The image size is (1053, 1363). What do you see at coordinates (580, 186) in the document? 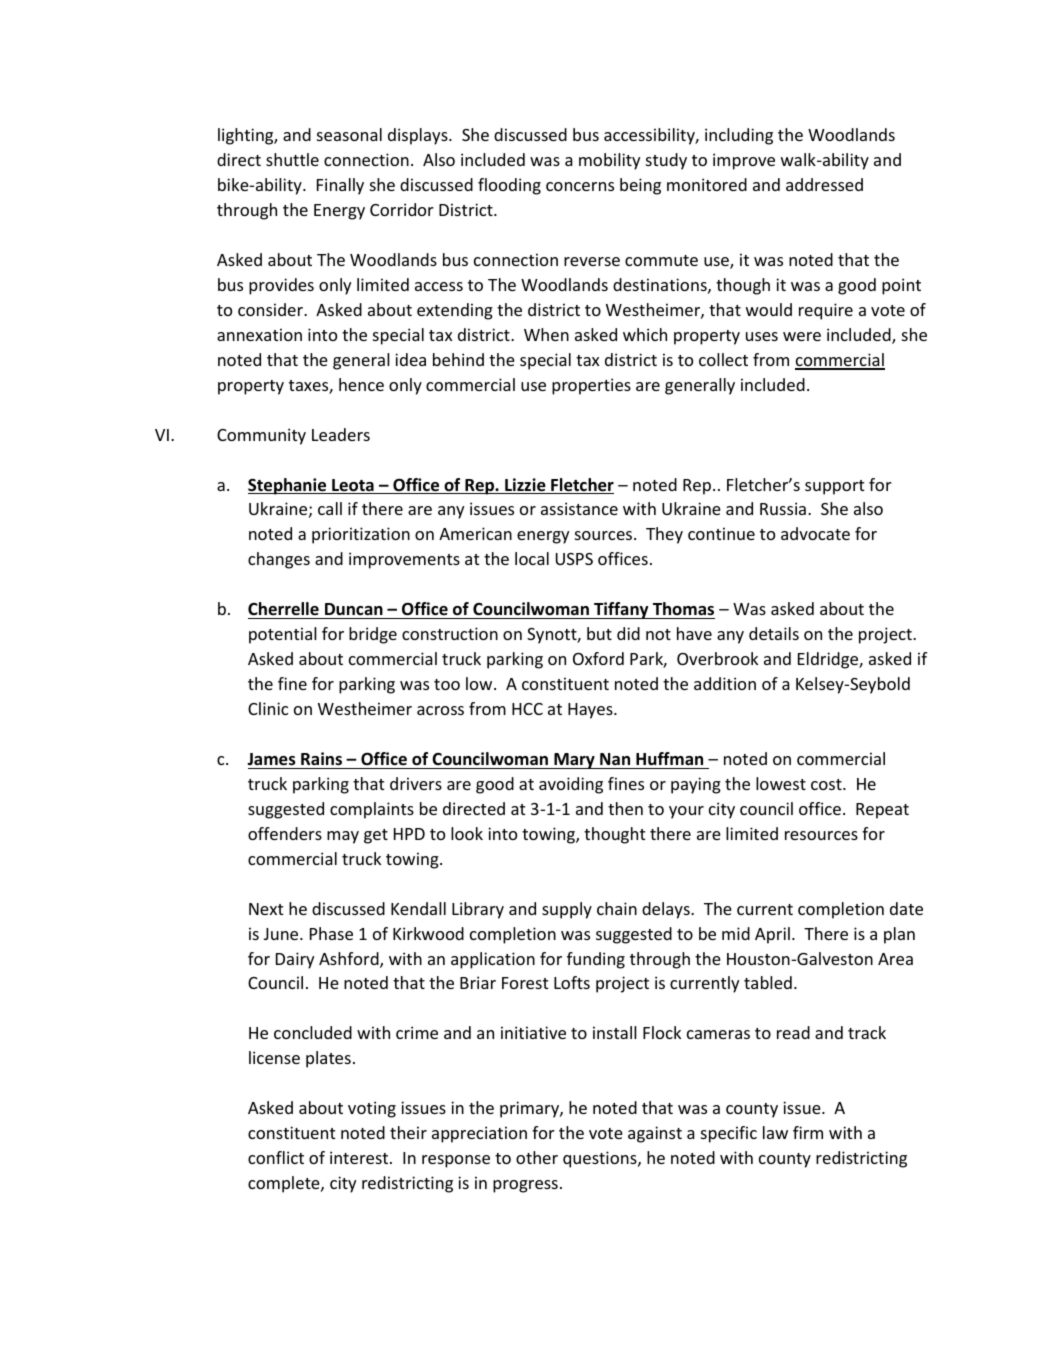
I see `concerns` at bounding box center [580, 186].
